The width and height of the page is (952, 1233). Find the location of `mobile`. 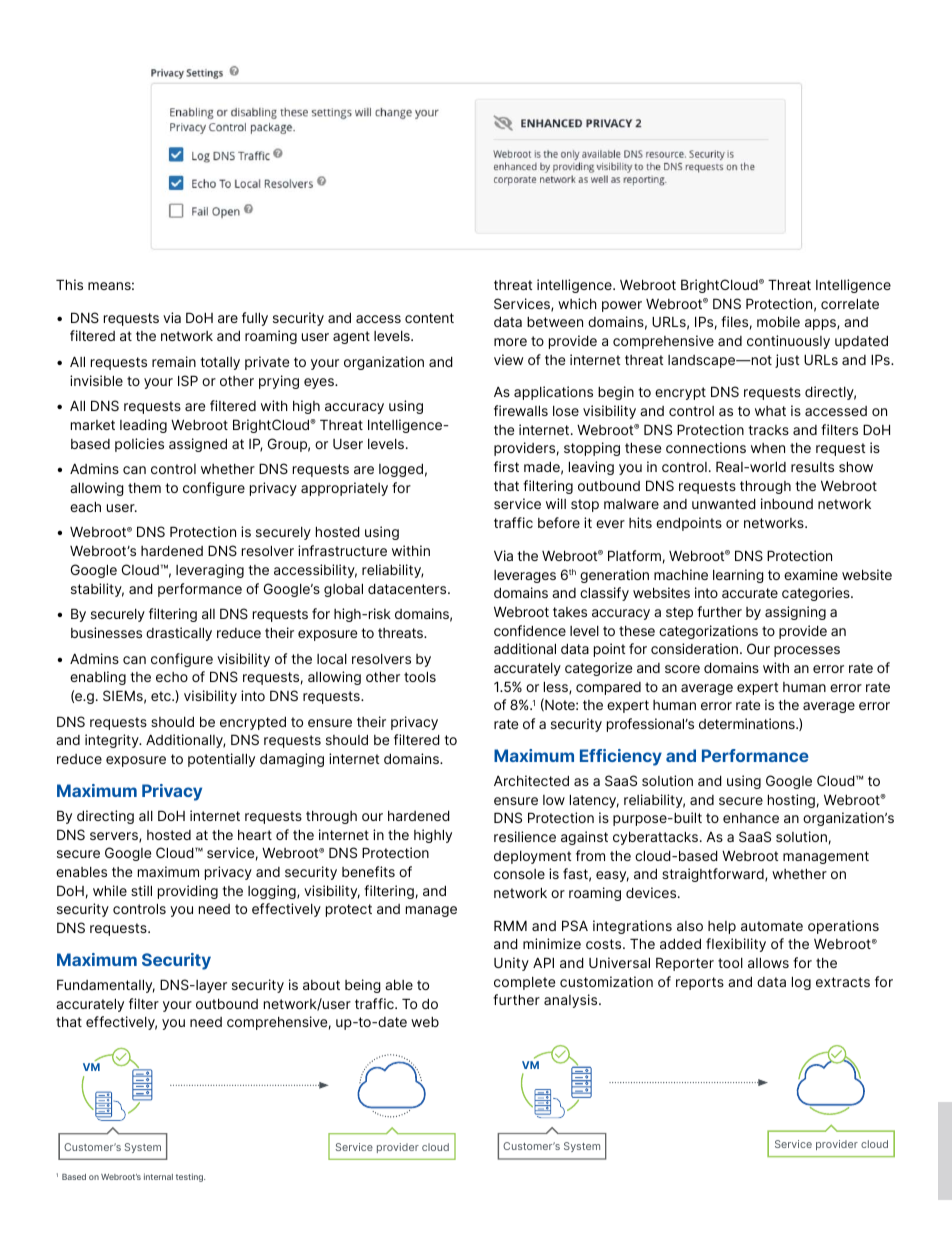

mobile is located at coordinates (778, 321).
